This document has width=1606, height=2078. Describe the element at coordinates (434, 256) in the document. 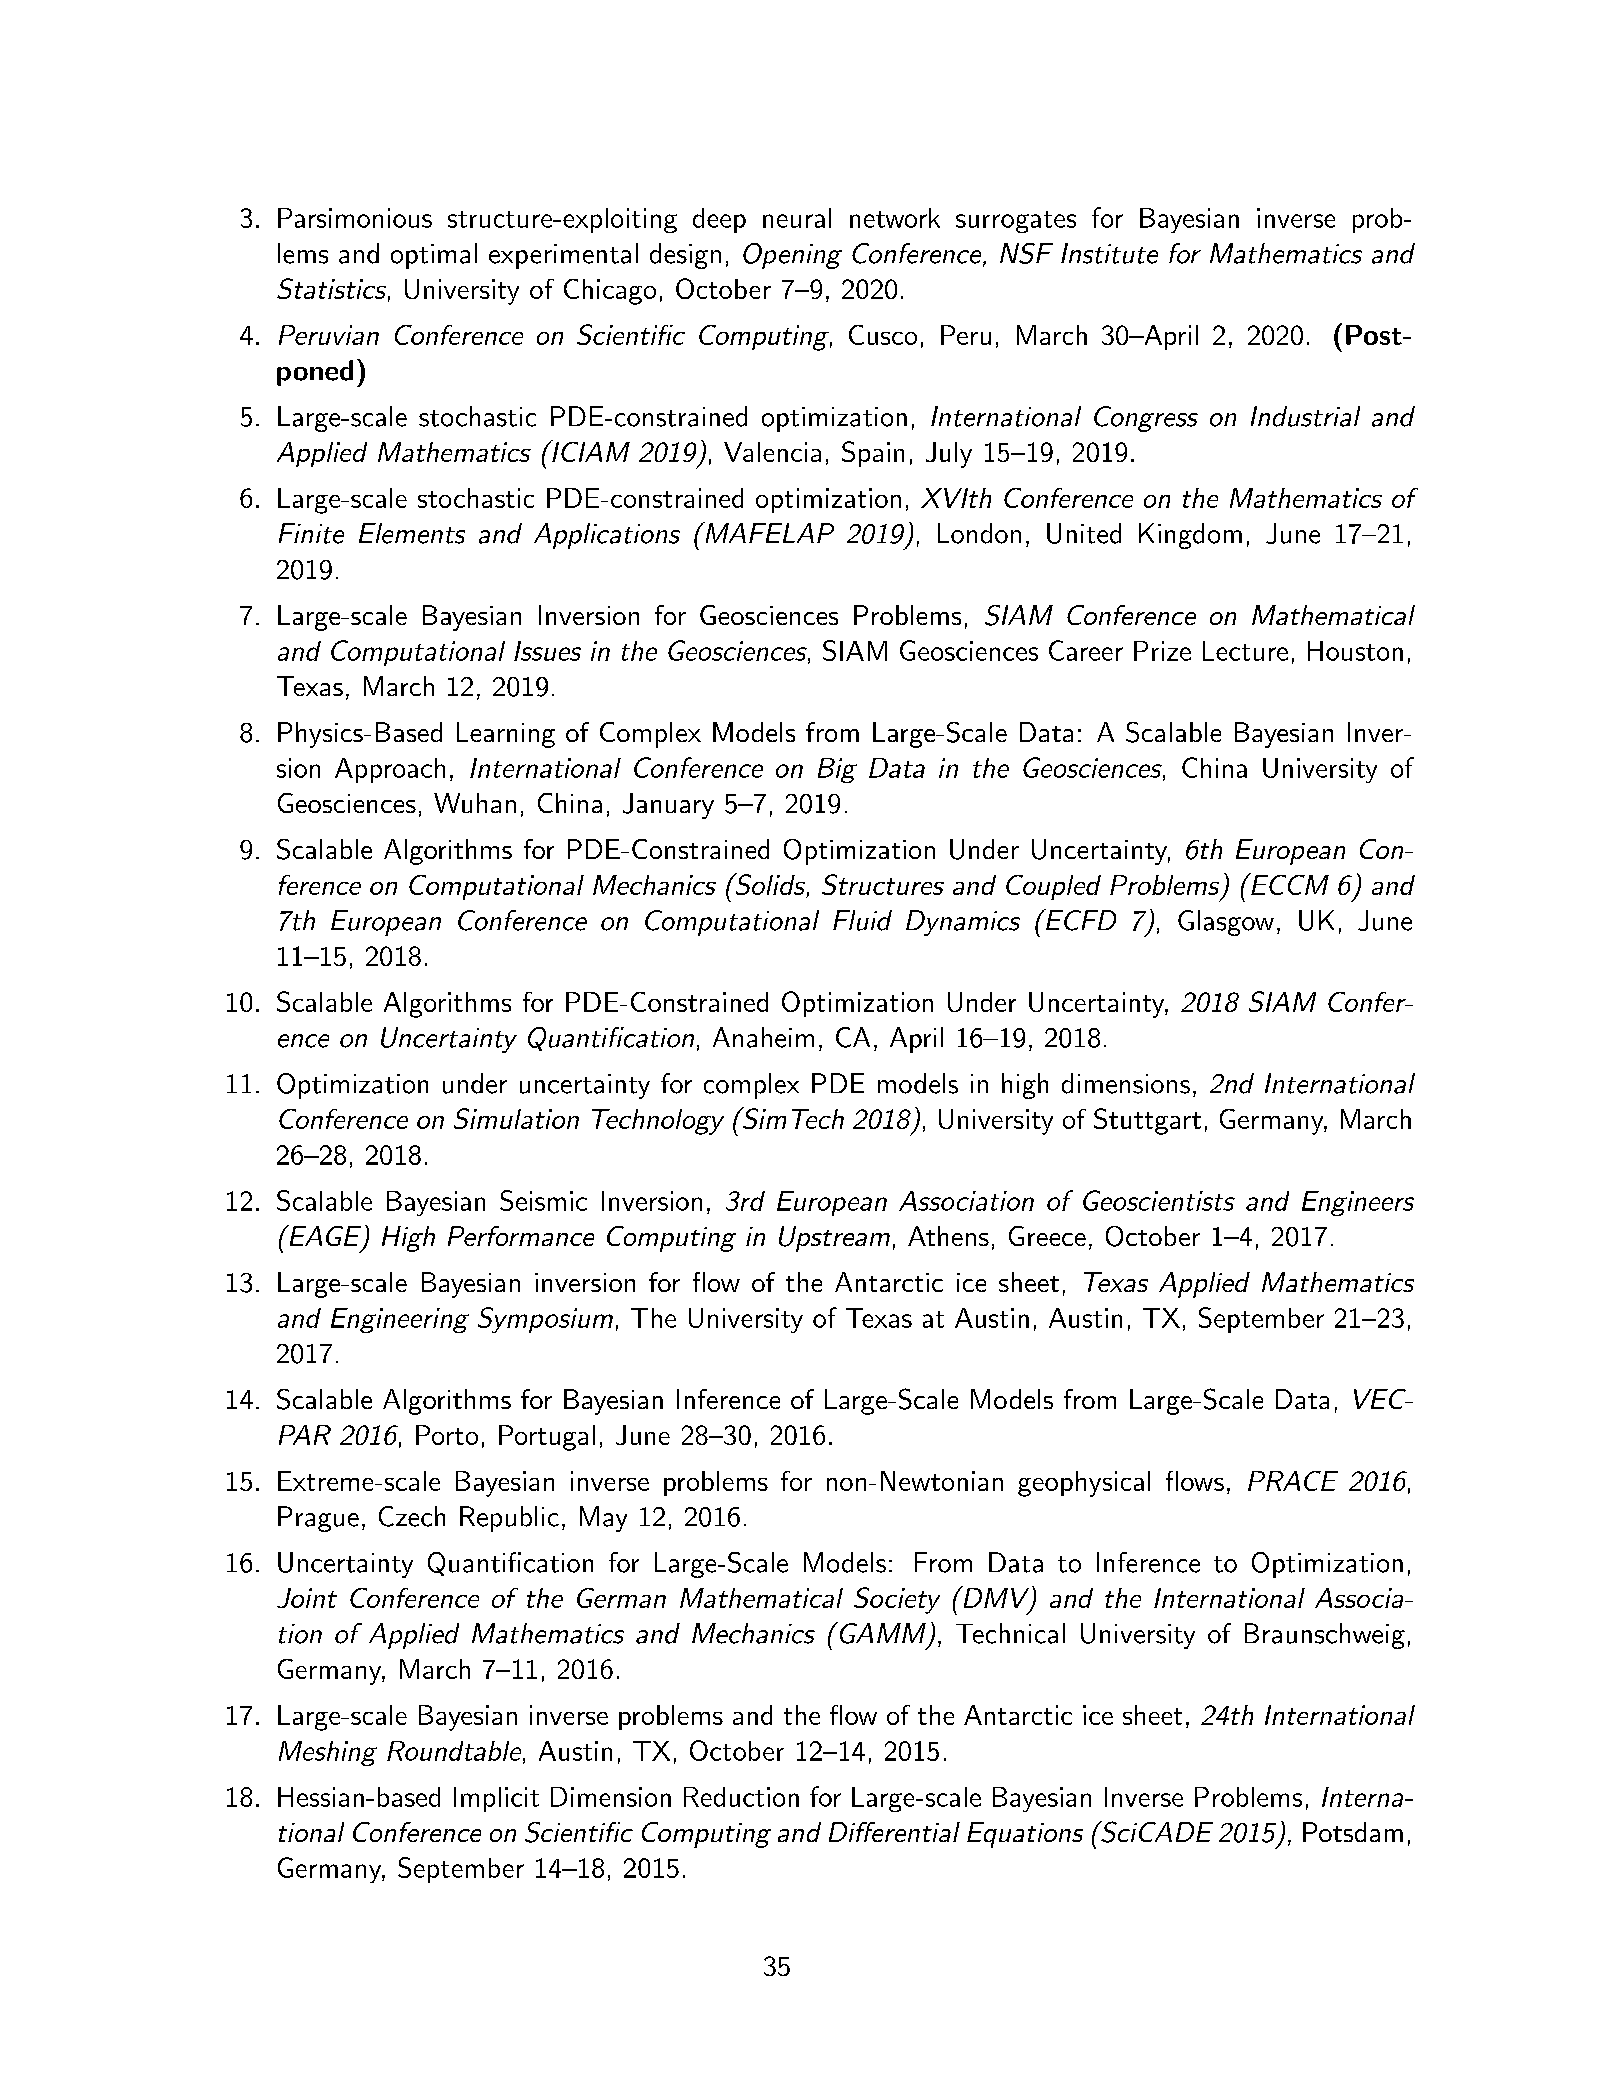

I see `optimal` at that location.
